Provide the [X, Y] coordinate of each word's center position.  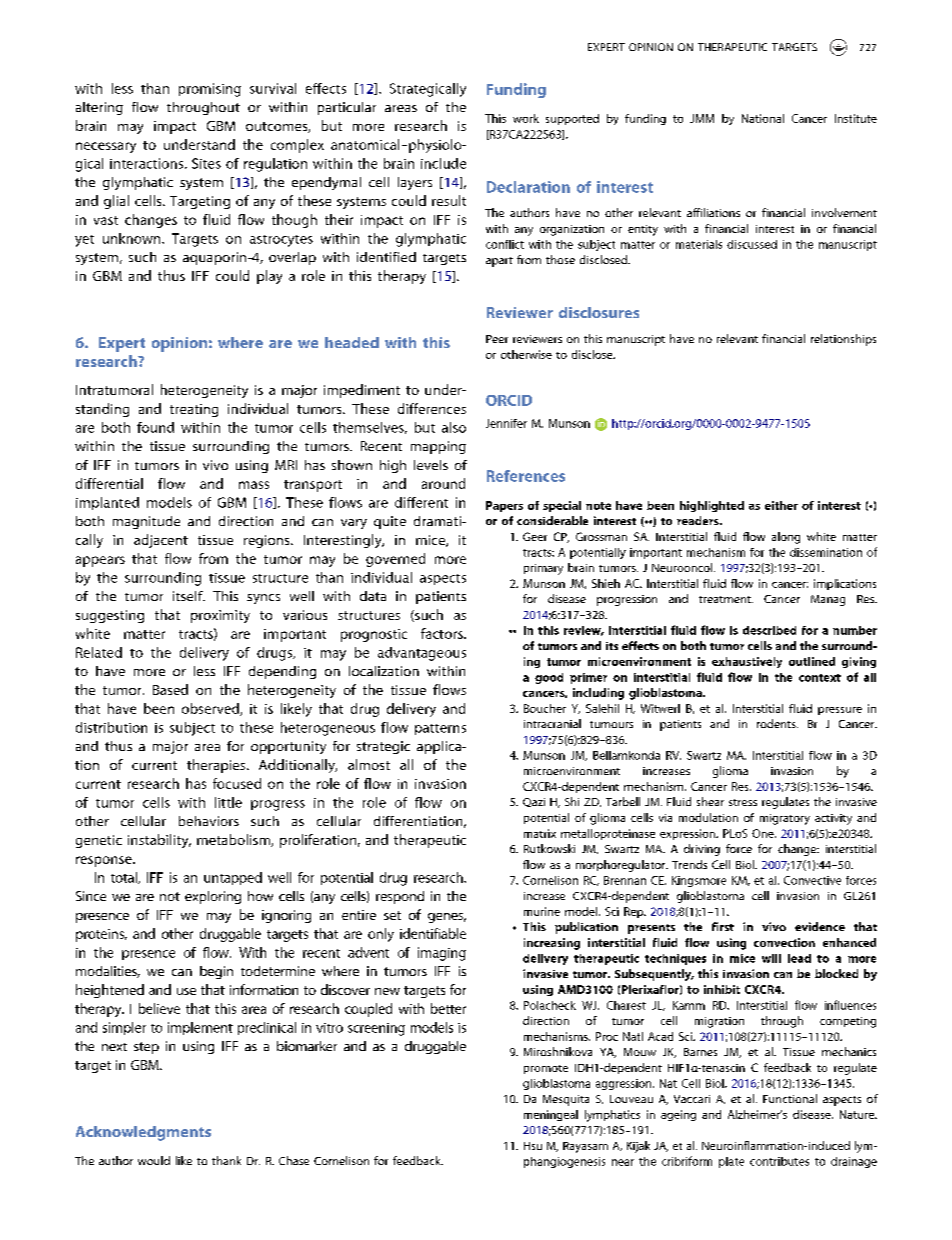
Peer [497, 339]
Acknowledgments [143, 1133]
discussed [752, 244]
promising [210, 90]
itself [189, 596]
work [526, 118]
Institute [856, 118]
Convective [812, 880]
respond [400, 897]
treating [194, 410]
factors [443, 633]
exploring [213, 897]
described [769, 630]
